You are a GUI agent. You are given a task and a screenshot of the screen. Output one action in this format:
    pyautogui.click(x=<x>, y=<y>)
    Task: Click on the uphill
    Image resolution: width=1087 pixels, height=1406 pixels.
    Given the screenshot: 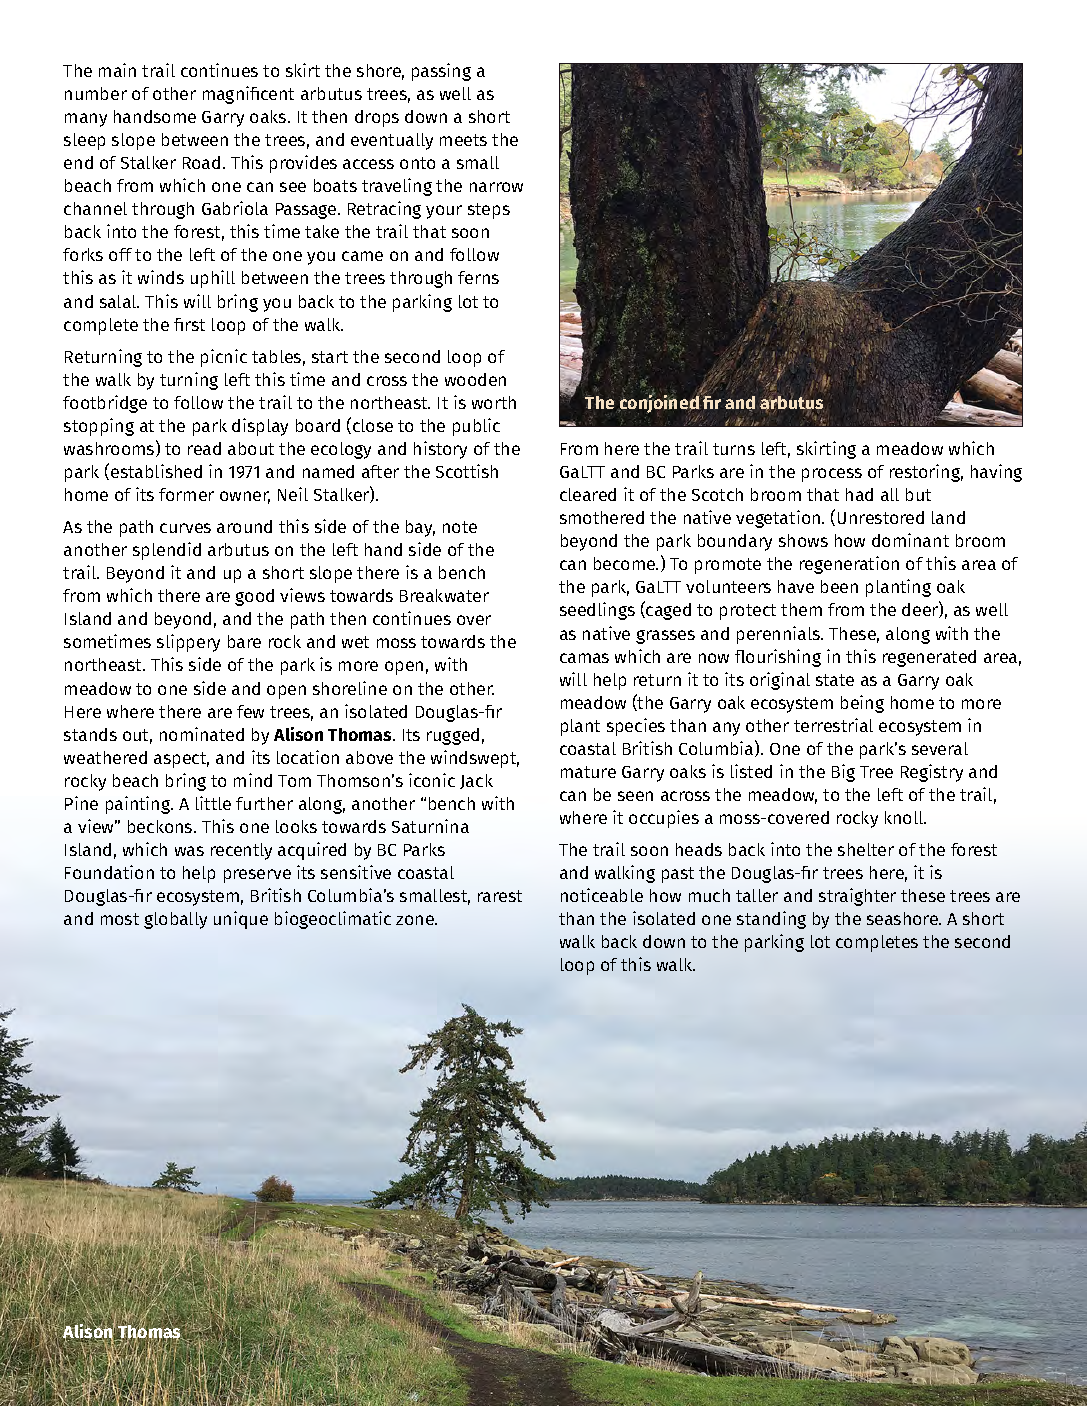 What is the action you would take?
    pyautogui.click(x=213, y=279)
